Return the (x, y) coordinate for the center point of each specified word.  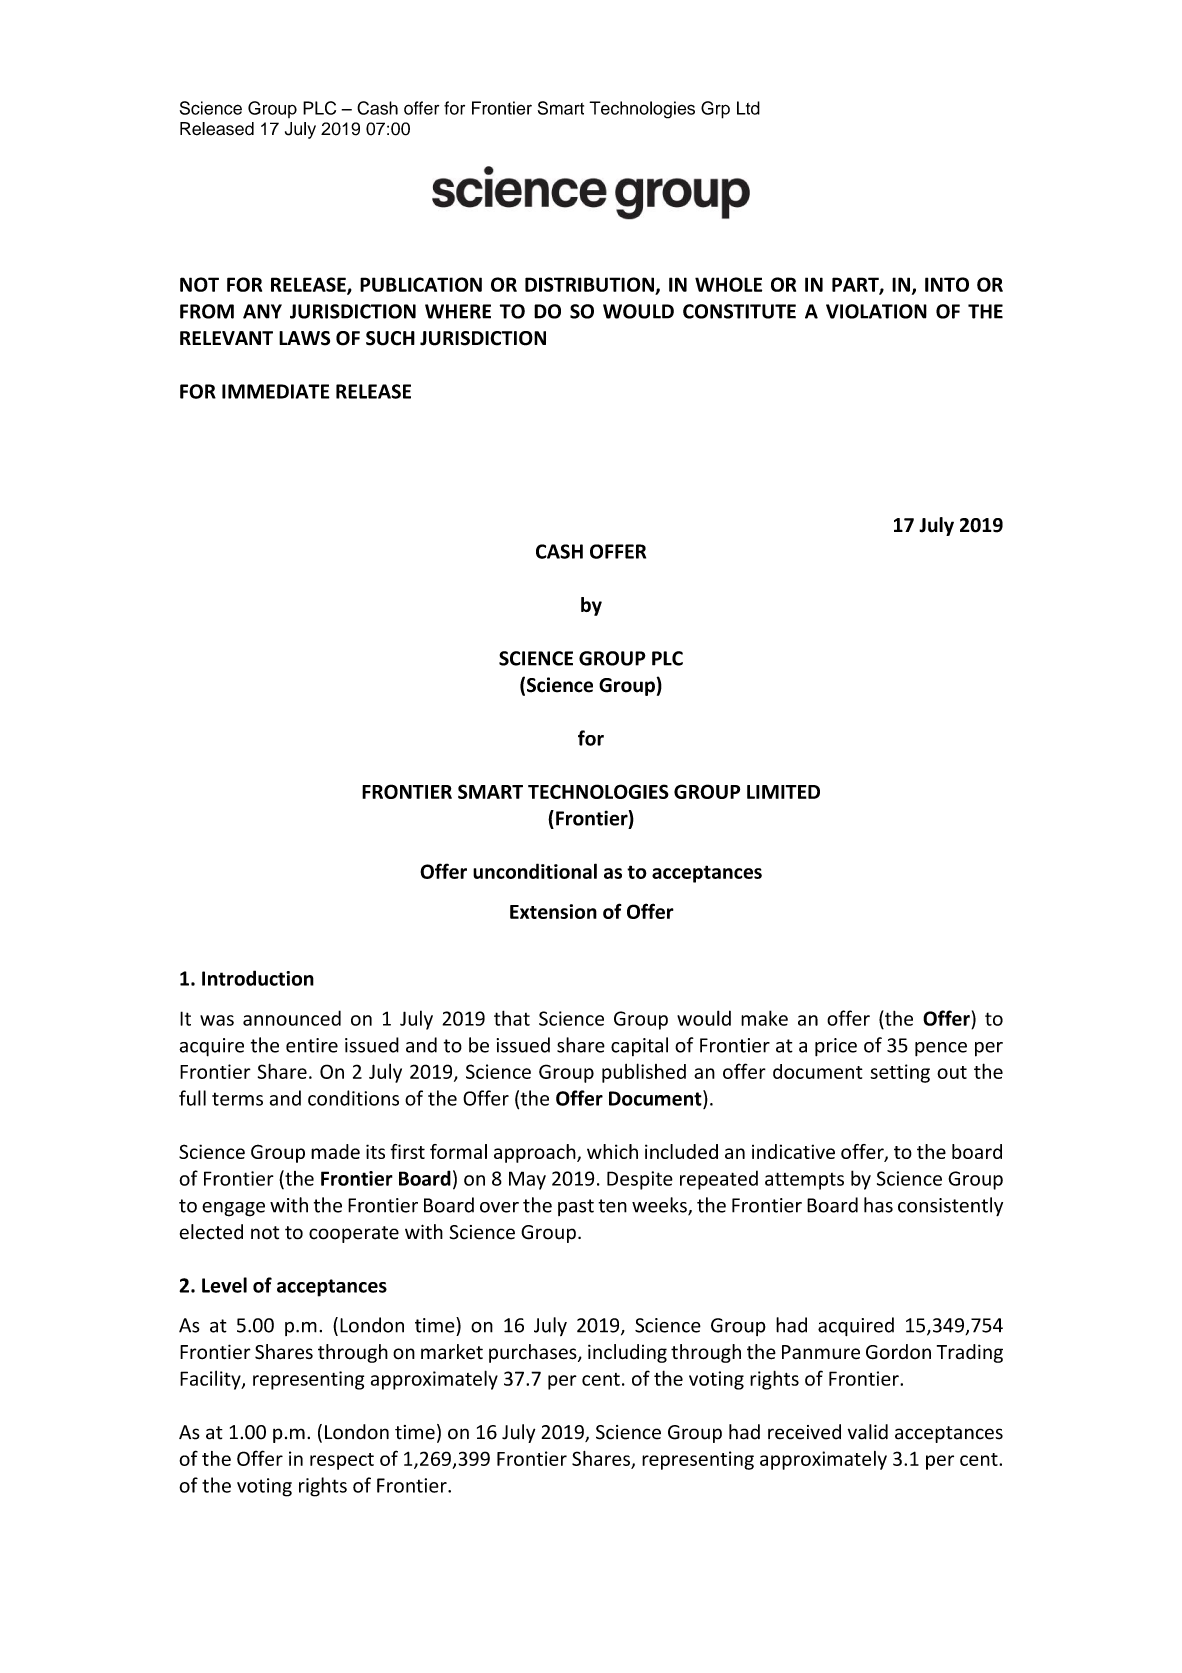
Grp (715, 110)
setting (900, 1073)
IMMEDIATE (276, 391)
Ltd (748, 108)
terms (237, 1099)
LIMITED (783, 792)
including (627, 1353)
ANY (262, 311)
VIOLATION (876, 311)
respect (342, 1461)
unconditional (535, 871)
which (612, 1151)
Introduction (258, 978)
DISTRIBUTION (589, 284)
